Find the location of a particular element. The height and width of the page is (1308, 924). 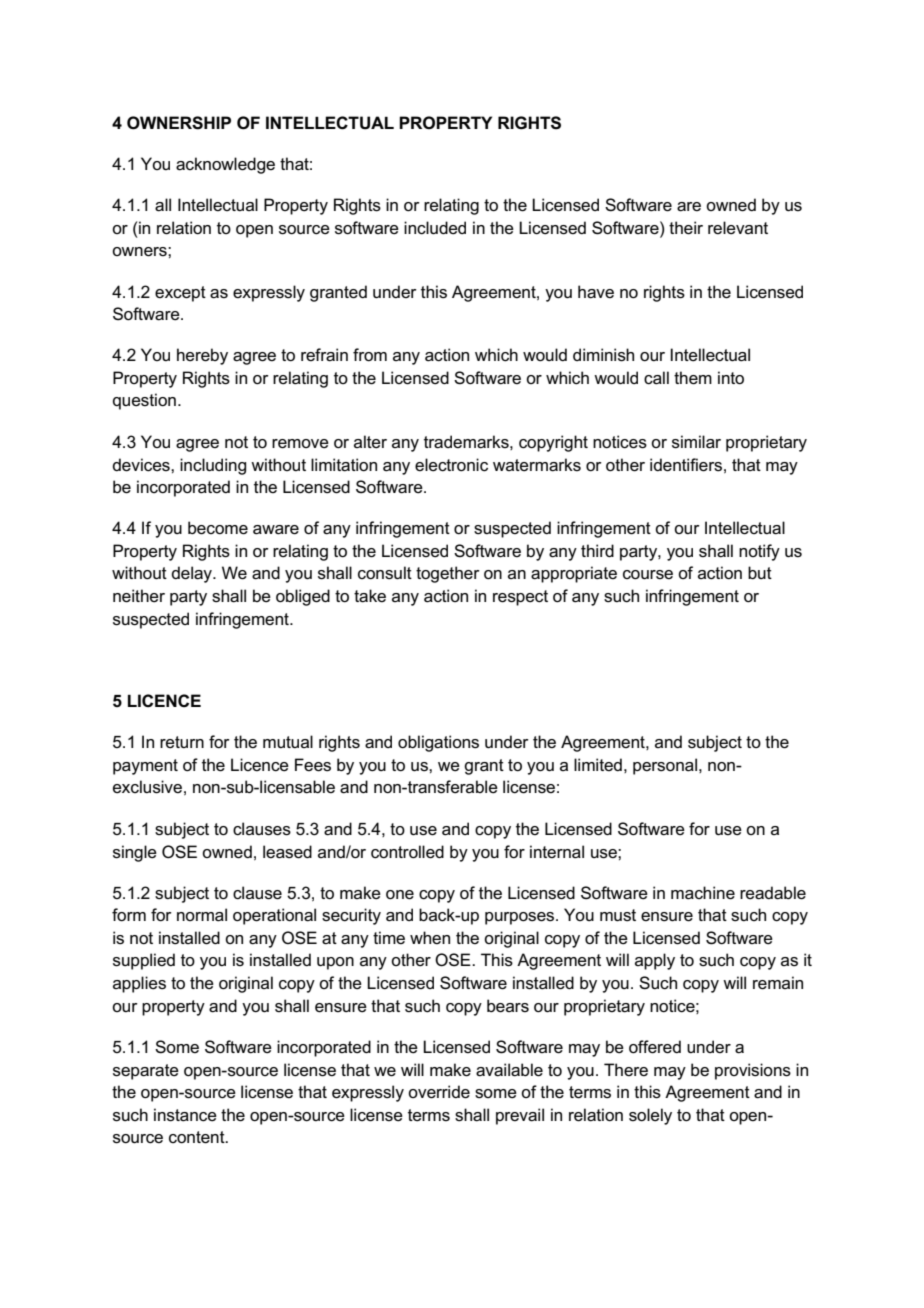

machine is located at coordinates (703, 893).
